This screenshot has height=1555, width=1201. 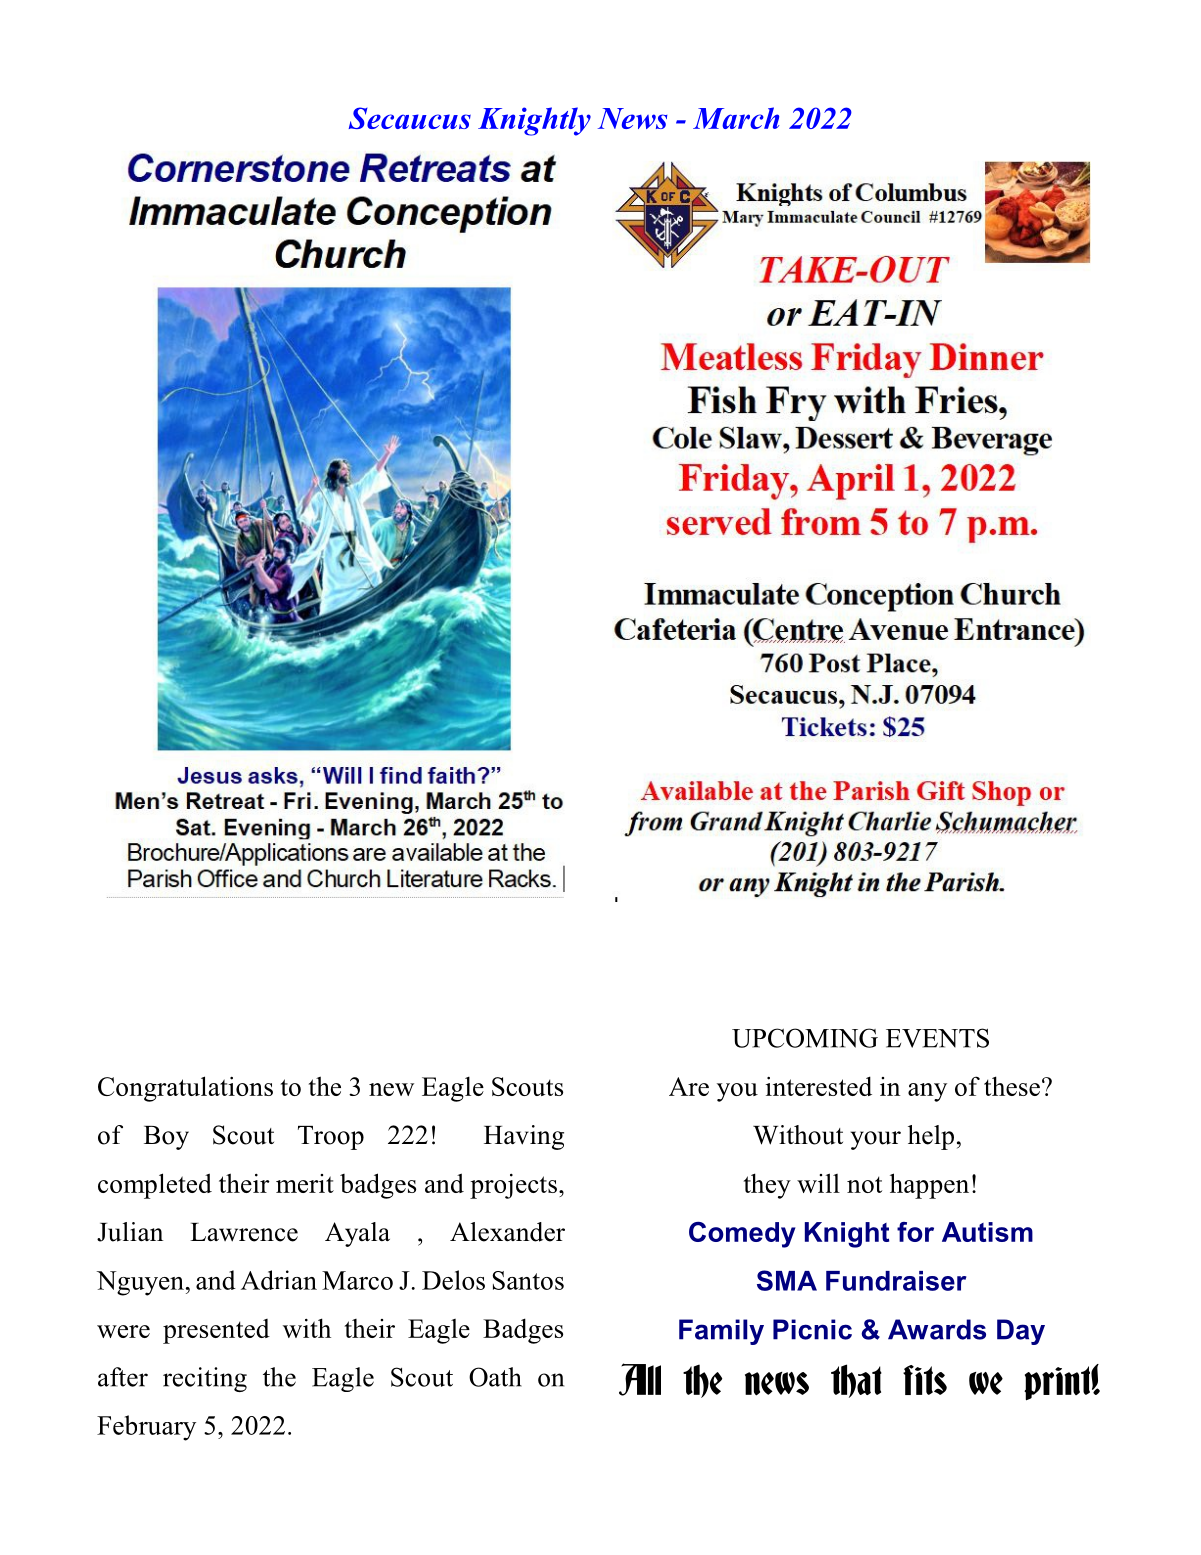 I want to click on reciting, so click(x=205, y=1379).
